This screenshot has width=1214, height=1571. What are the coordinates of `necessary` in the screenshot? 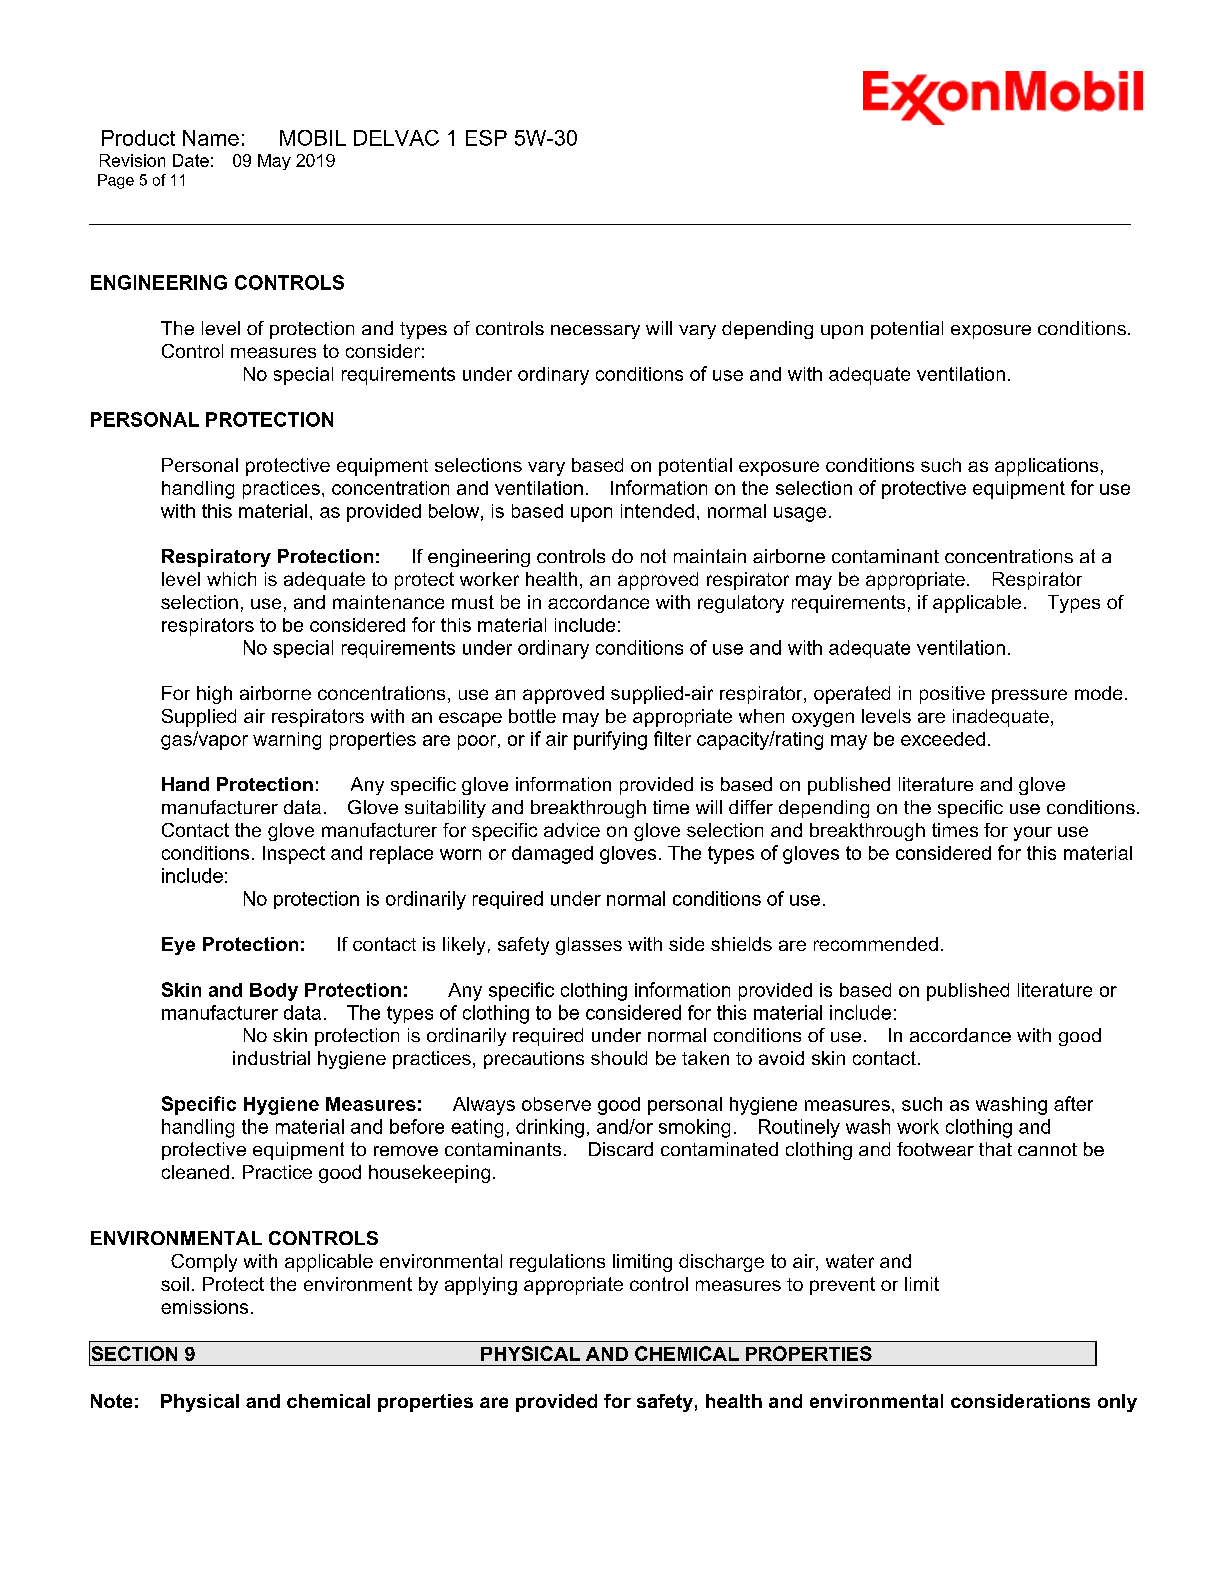 It's located at (595, 332).
